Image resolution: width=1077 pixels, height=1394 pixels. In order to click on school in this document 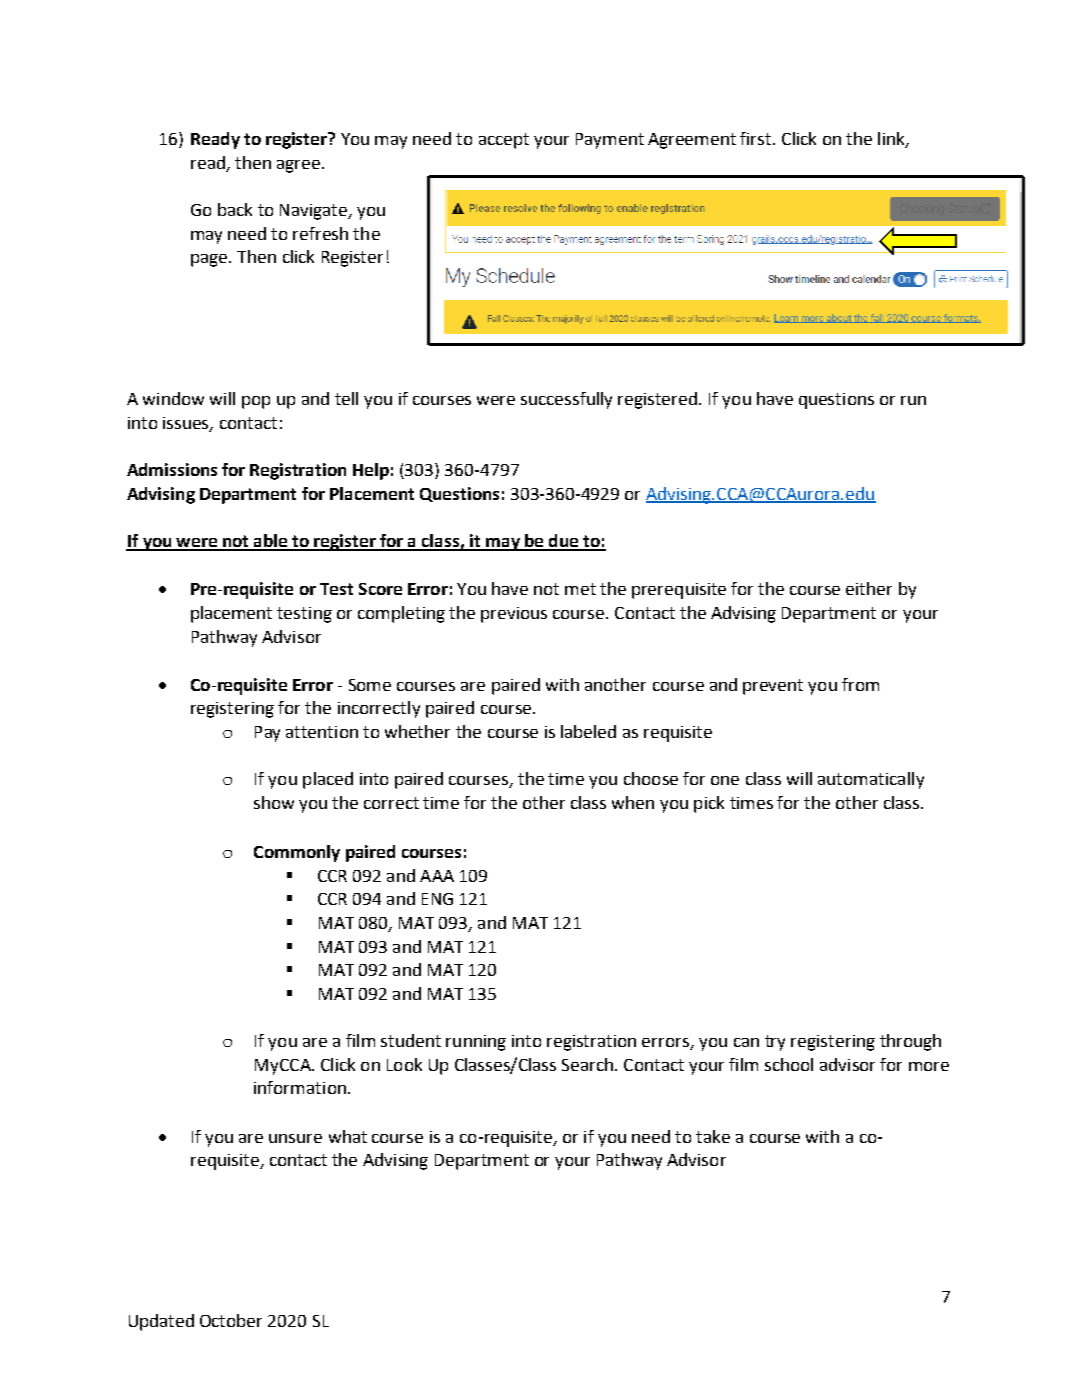, I will do `click(789, 1064)`.
